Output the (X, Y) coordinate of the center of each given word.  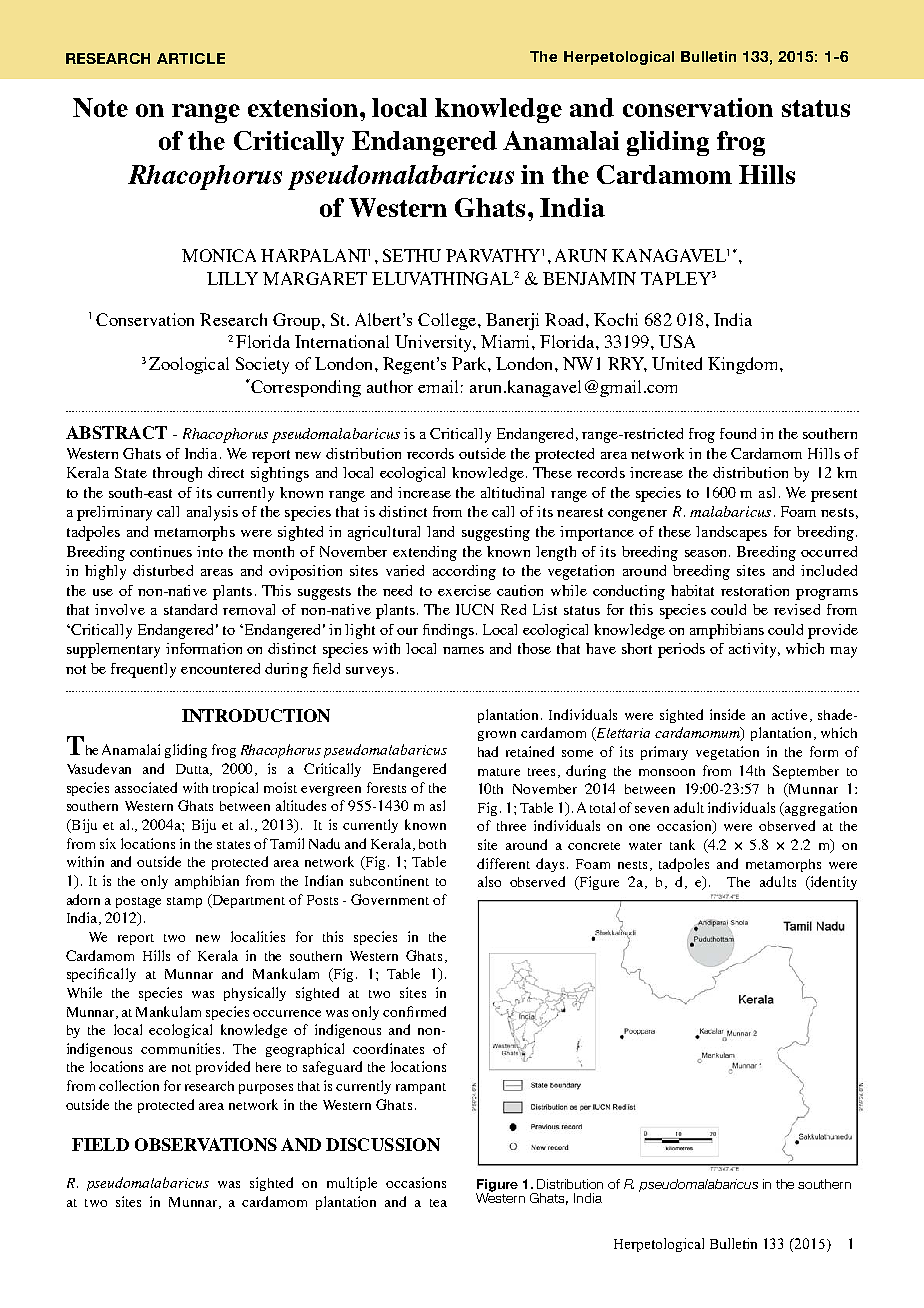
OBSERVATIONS (206, 1144)
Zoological (189, 365)
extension (304, 107)
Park (470, 363)
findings (450, 631)
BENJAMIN (589, 278)
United (677, 363)
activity (754, 650)
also (489, 881)
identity (832, 883)
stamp (184, 902)
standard (190, 609)
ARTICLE (191, 58)
